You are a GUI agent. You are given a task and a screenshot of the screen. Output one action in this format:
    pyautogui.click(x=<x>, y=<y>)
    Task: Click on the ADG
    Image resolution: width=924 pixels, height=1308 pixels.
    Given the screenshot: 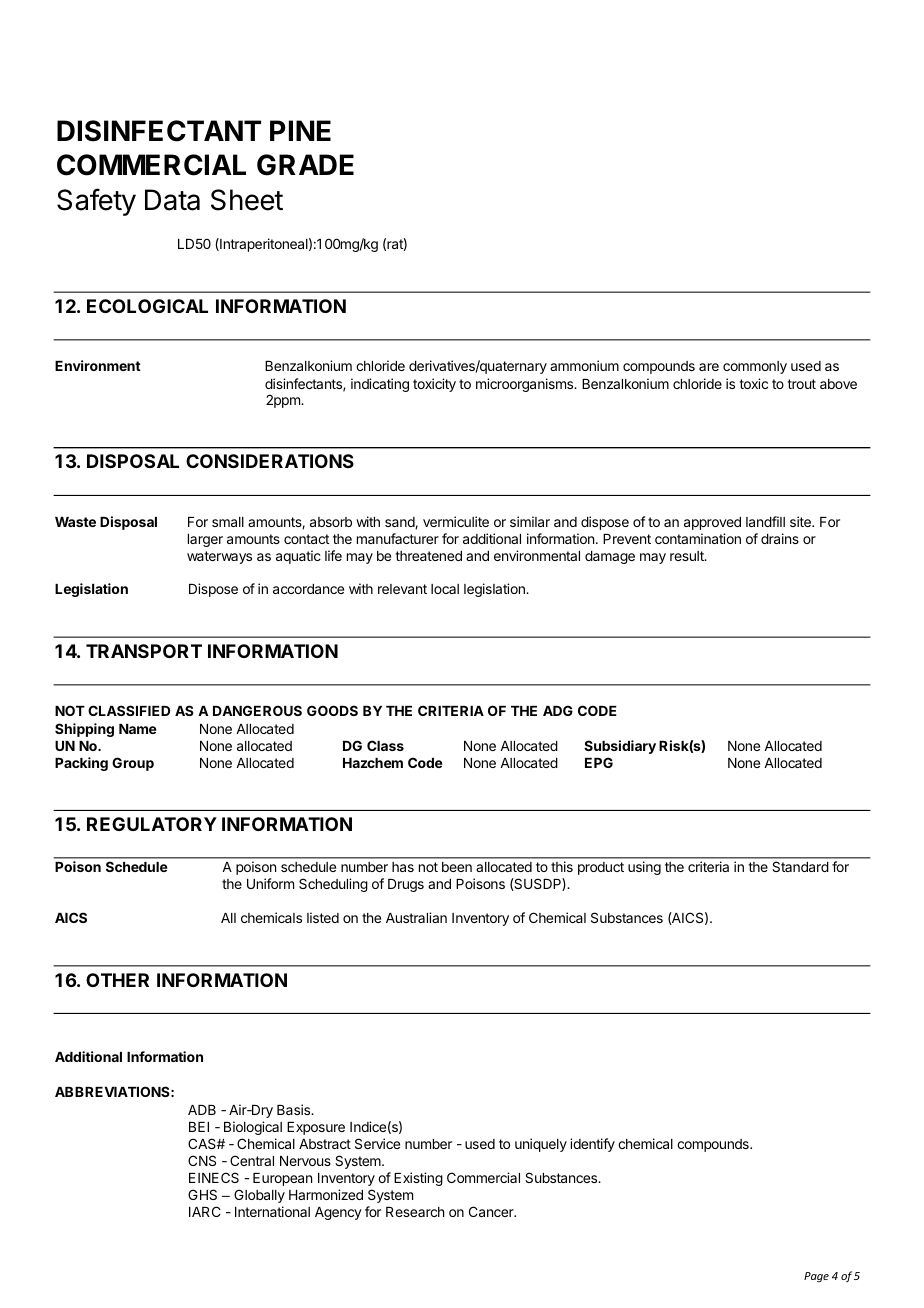 What is the action you would take?
    pyautogui.click(x=558, y=710)
